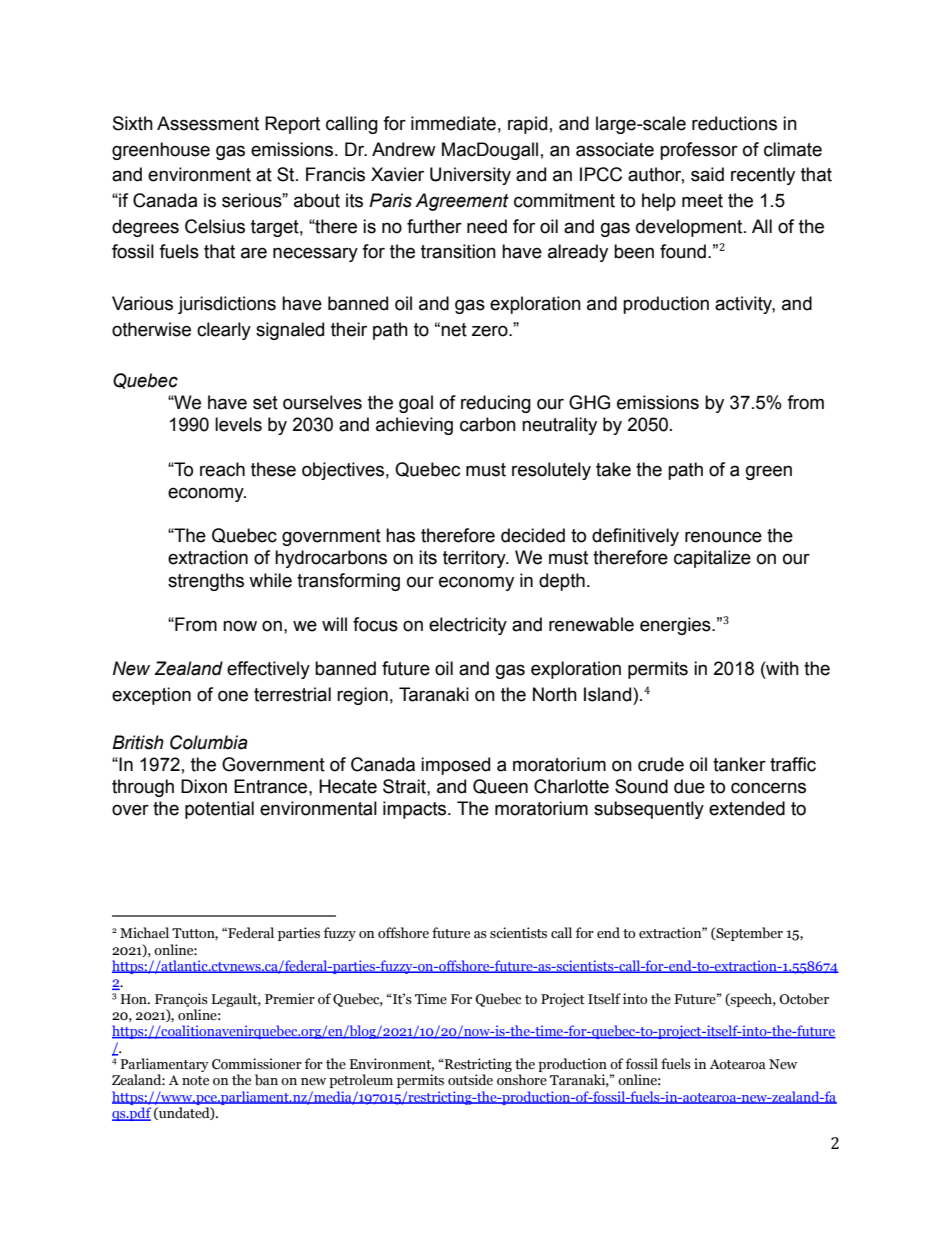 This document has height=1233, width=952. Describe the element at coordinates (555, 694) in the document. I see `North` at that location.
